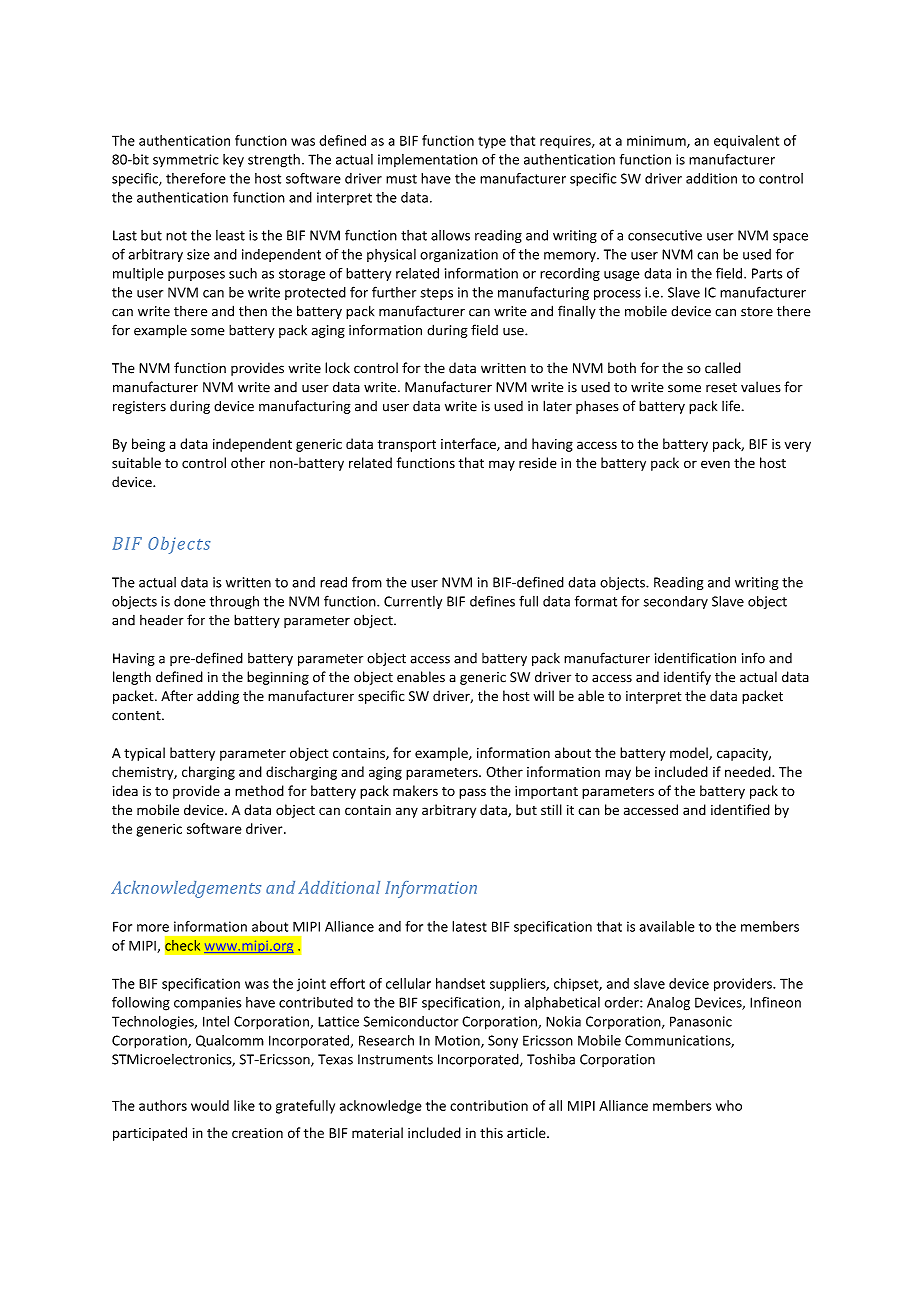 The width and height of the document is (924, 1308). Describe the element at coordinates (746, 142) in the document. I see `equivalent` at that location.
